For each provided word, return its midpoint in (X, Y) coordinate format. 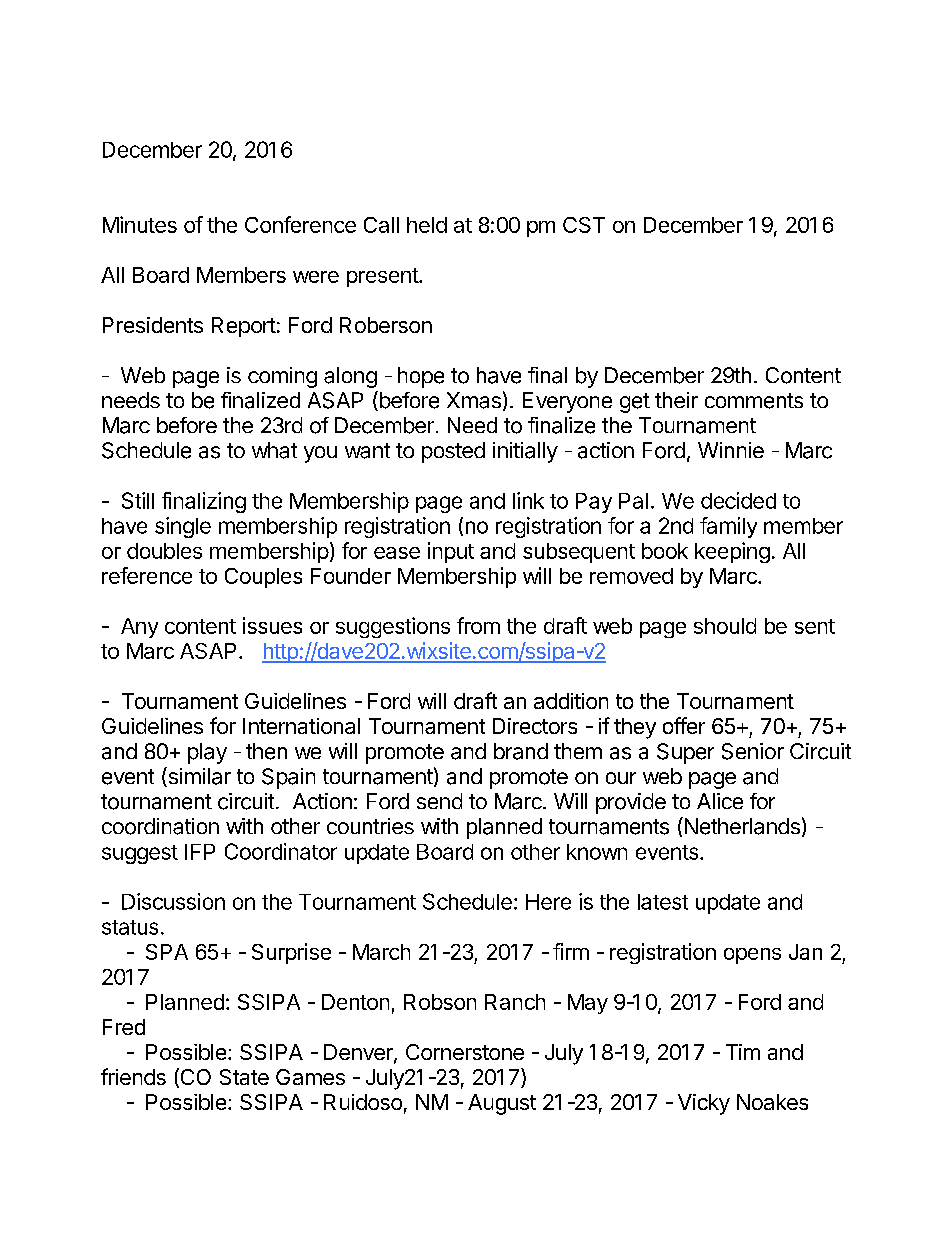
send (439, 801)
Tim (743, 1052)
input (451, 552)
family (728, 527)
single (183, 527)
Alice (720, 801)
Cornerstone (465, 1052)
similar (198, 777)
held (427, 225)
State (244, 1077)
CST (584, 225)
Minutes (140, 224)
